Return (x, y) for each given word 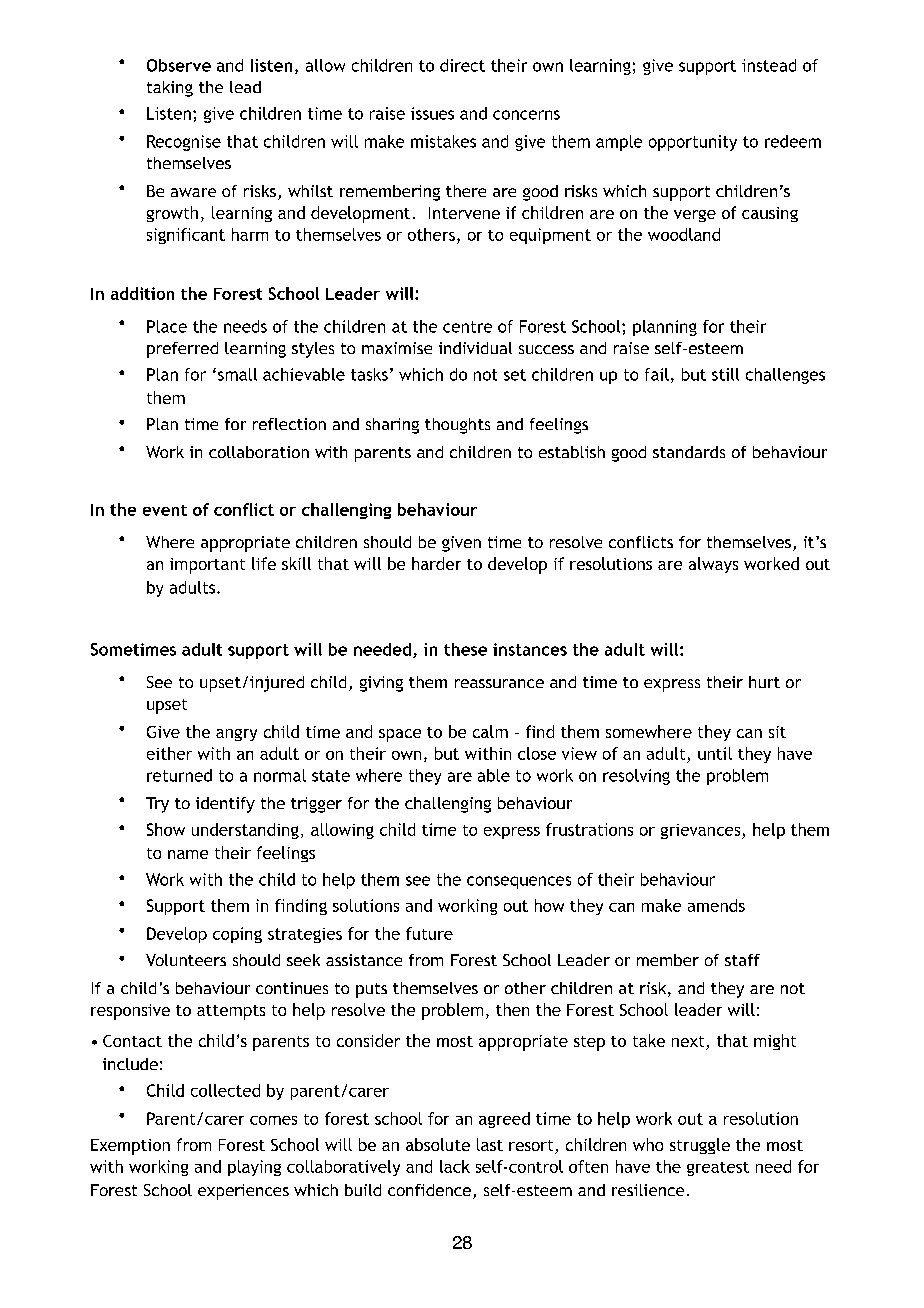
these (465, 649)
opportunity (693, 143)
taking (170, 89)
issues (432, 113)
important (207, 566)
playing (254, 1168)
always (713, 565)
